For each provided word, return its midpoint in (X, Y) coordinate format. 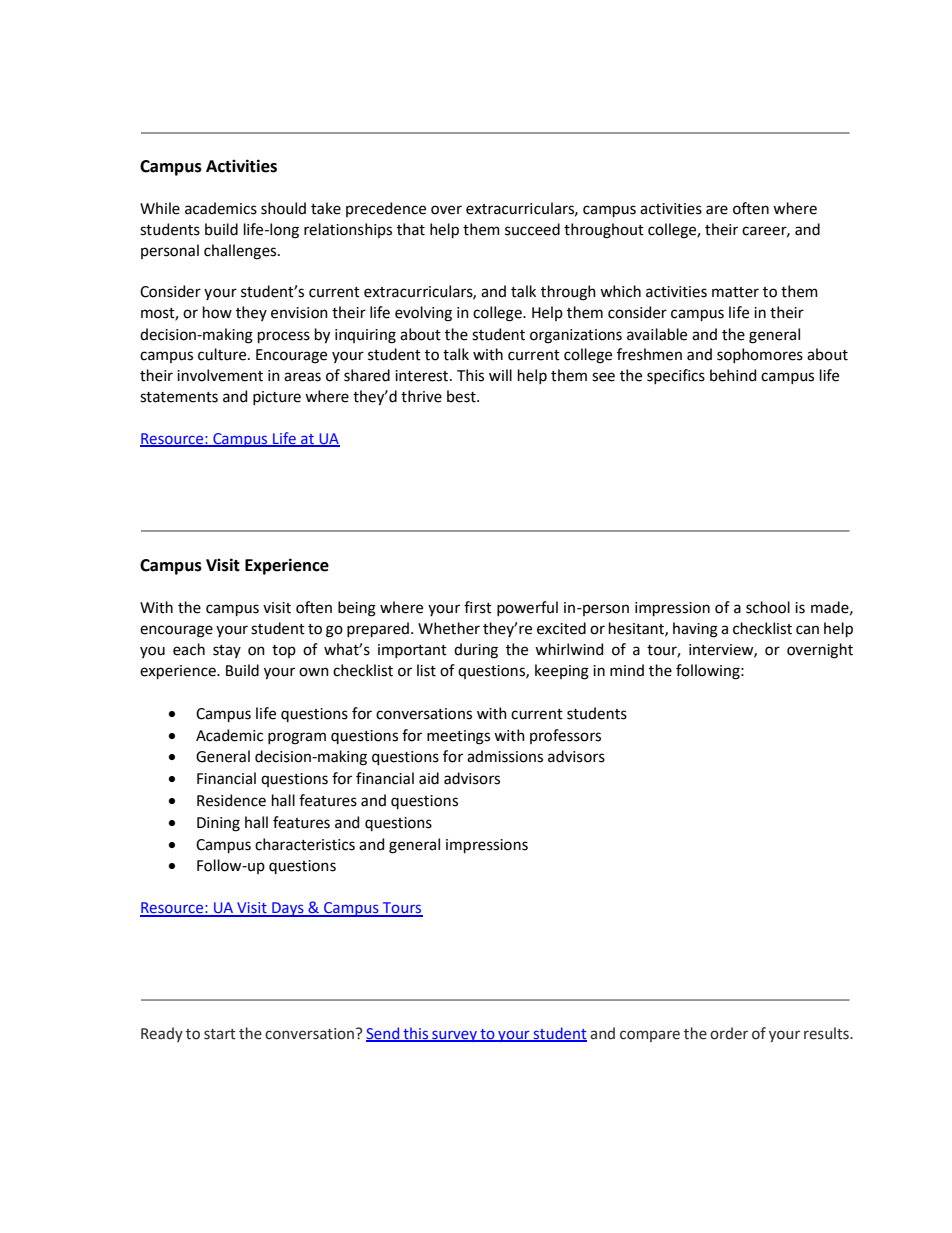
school (768, 607)
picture (277, 398)
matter (735, 292)
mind (627, 670)
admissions (505, 756)
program (297, 738)
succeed (532, 229)
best (462, 396)
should (283, 208)
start (220, 1034)
